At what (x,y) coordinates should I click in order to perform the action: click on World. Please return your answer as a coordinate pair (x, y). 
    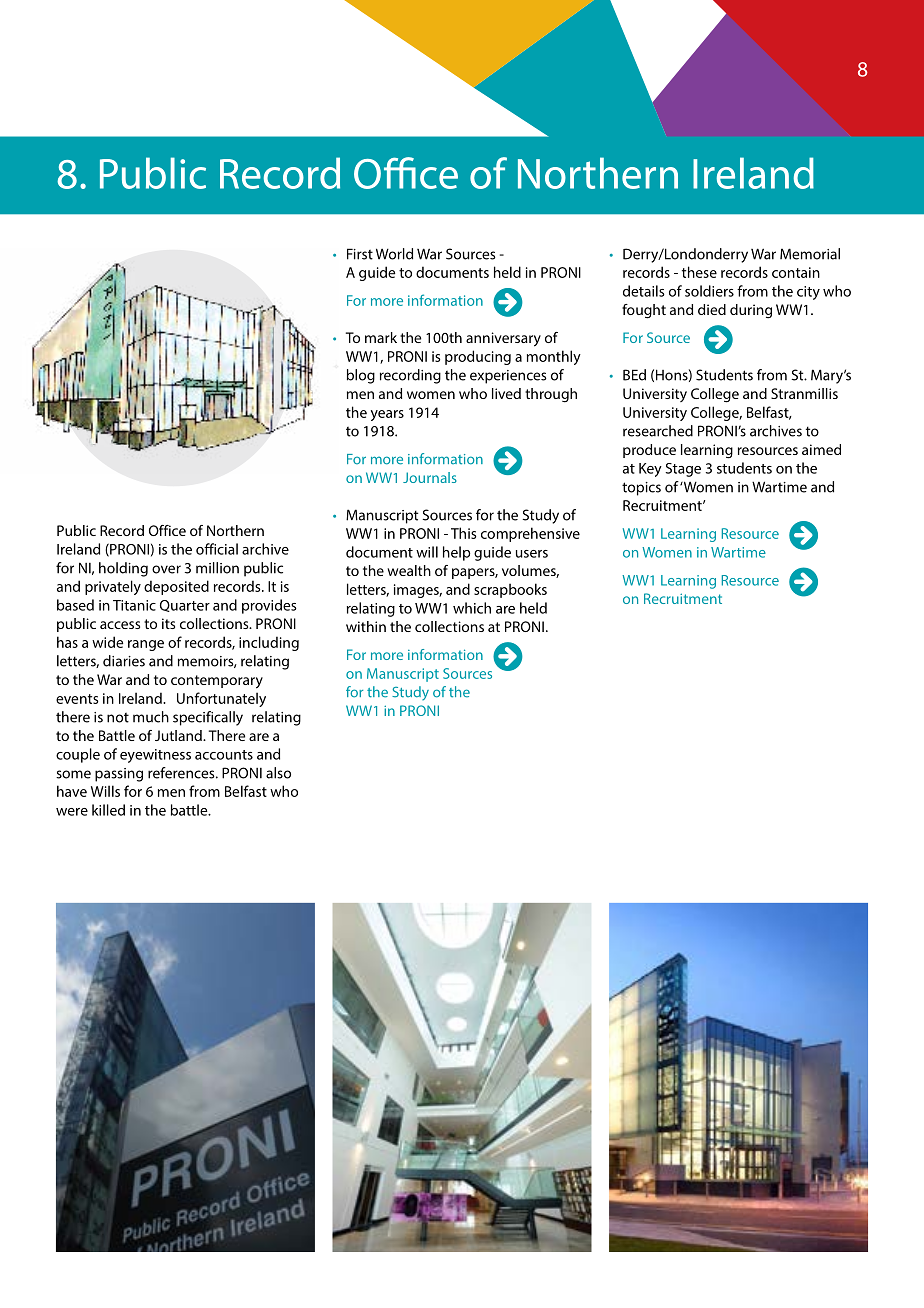
    Looking at the image, I should click on (394, 254).
